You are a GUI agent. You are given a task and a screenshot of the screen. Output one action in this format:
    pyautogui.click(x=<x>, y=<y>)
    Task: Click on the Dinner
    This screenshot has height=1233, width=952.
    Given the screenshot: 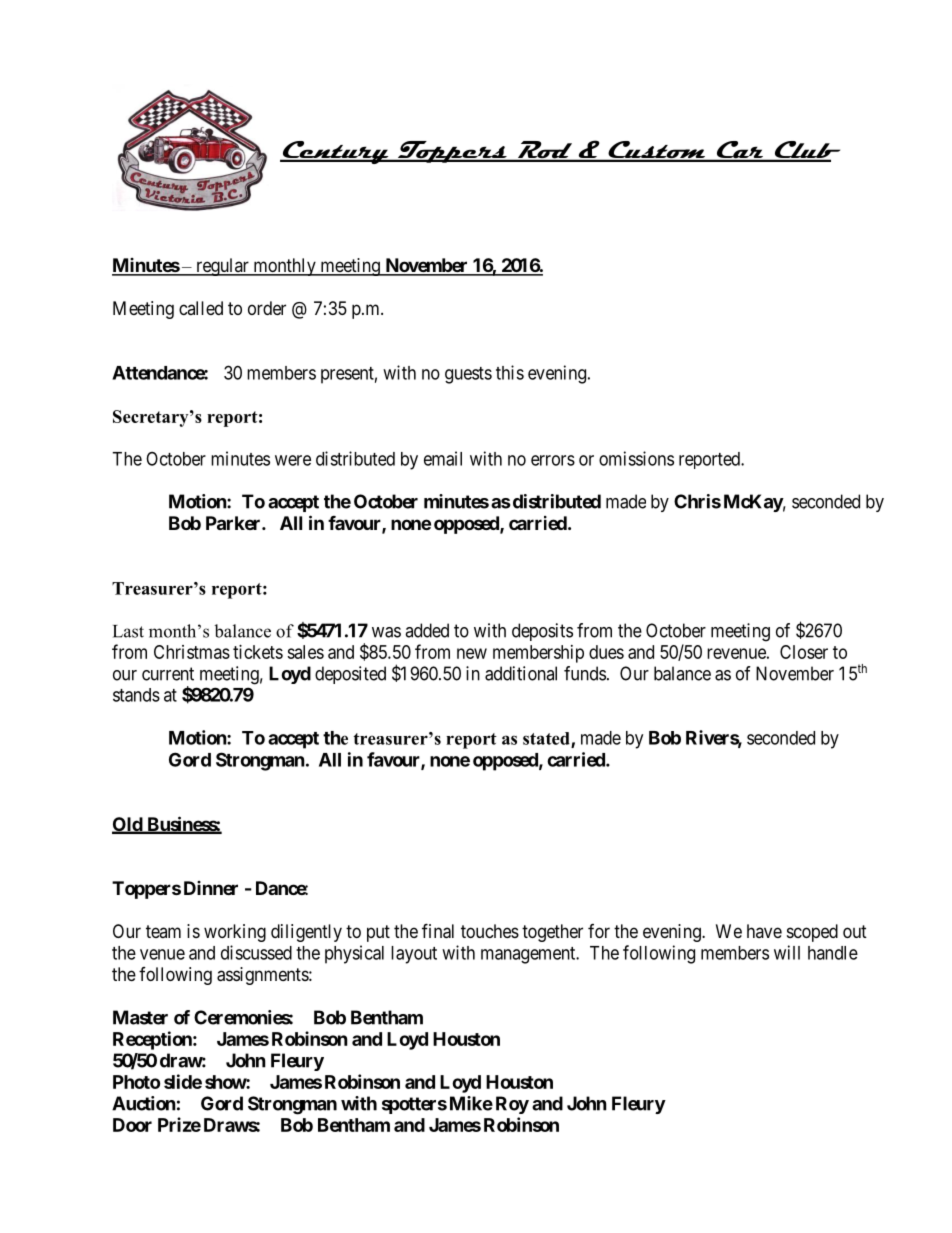 What is the action you would take?
    pyautogui.click(x=211, y=888)
